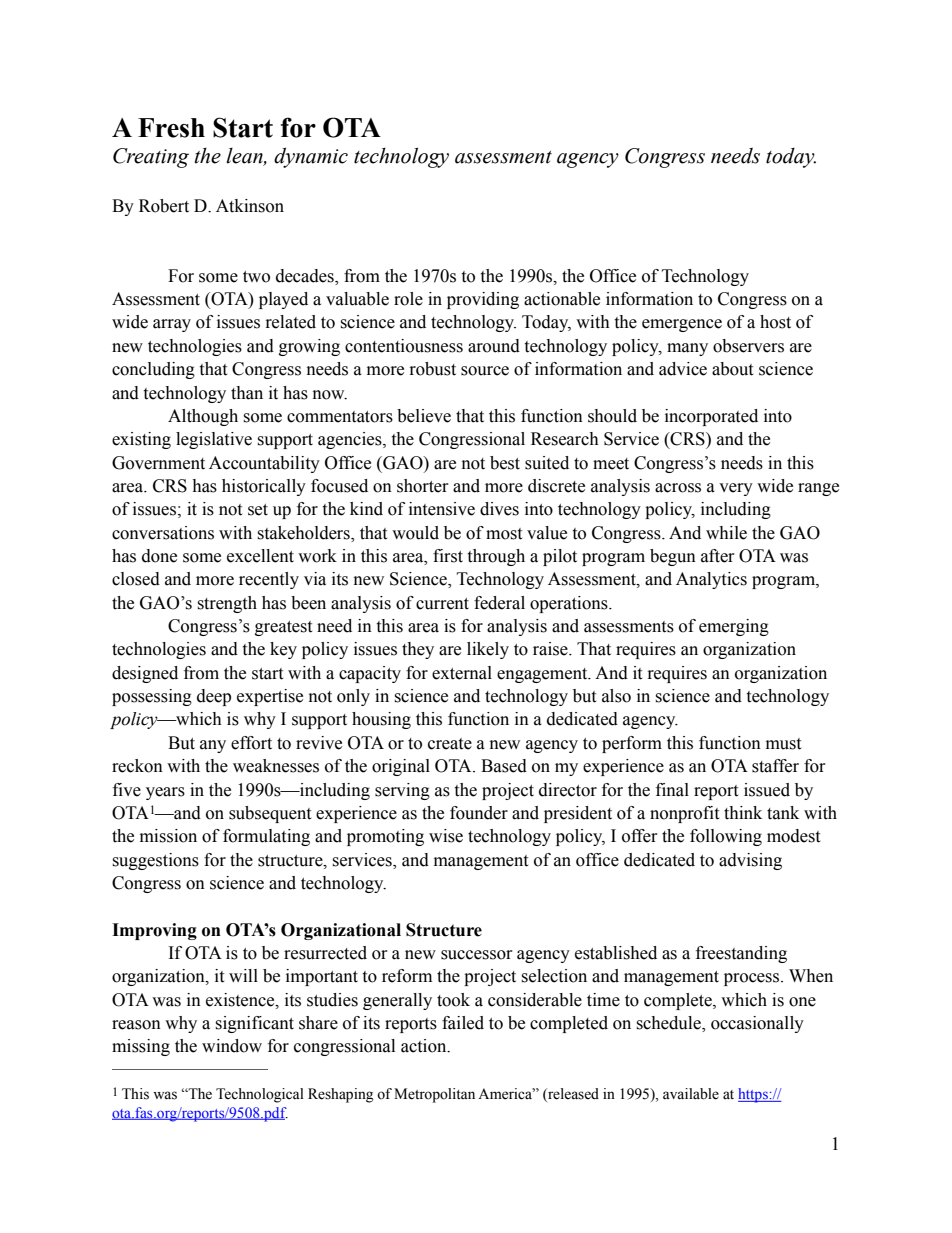 This screenshot has width=952, height=1233. I want to click on legislative, so click(214, 440).
